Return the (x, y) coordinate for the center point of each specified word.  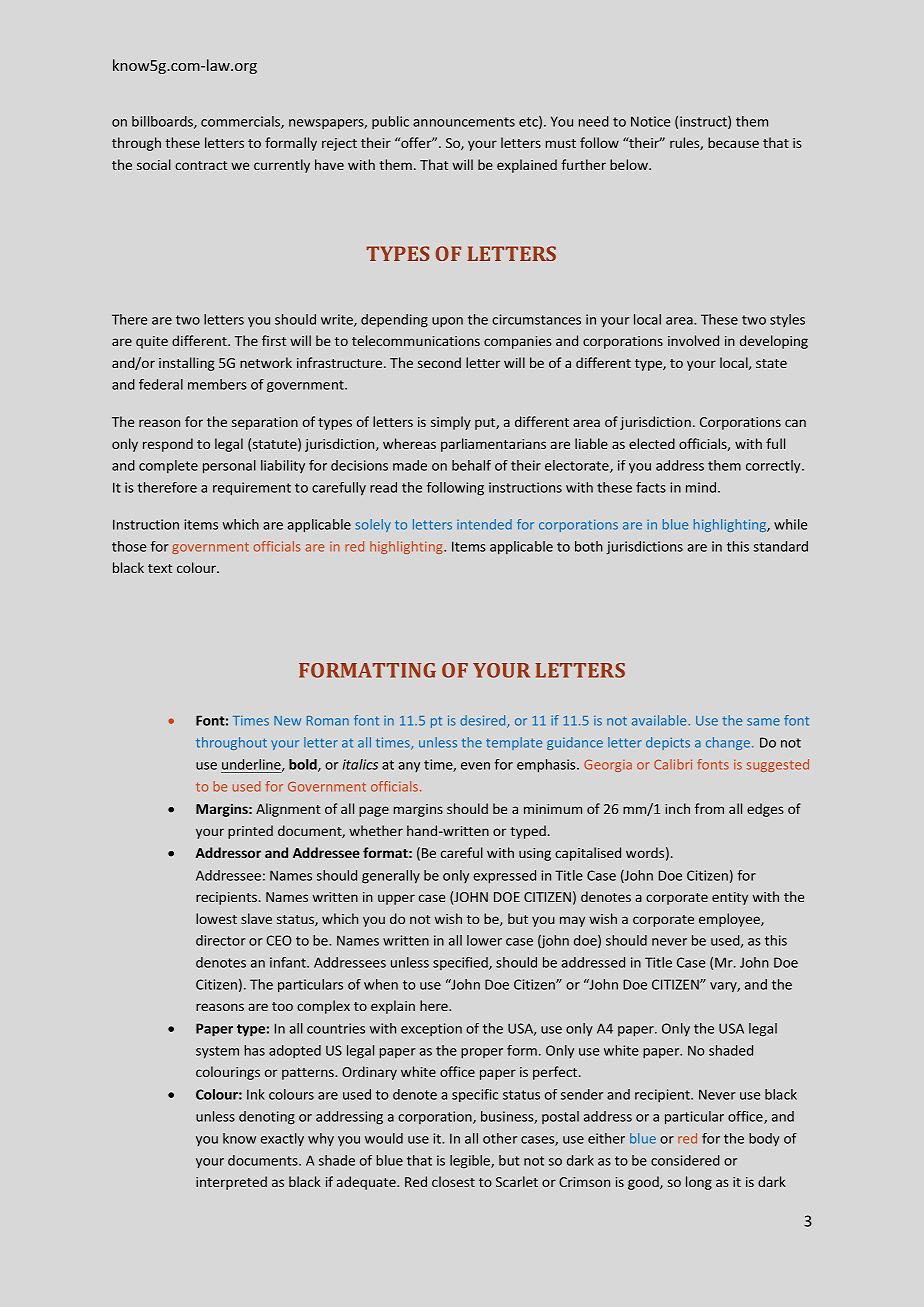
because (733, 142)
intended (484, 524)
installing (187, 364)
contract (201, 165)
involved (693, 340)
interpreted (231, 1183)
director (221, 940)
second (439, 362)
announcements (464, 122)
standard (780, 546)
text (160, 568)
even (475, 766)
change (728, 743)
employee (730, 920)
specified (461, 963)
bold (304, 765)
